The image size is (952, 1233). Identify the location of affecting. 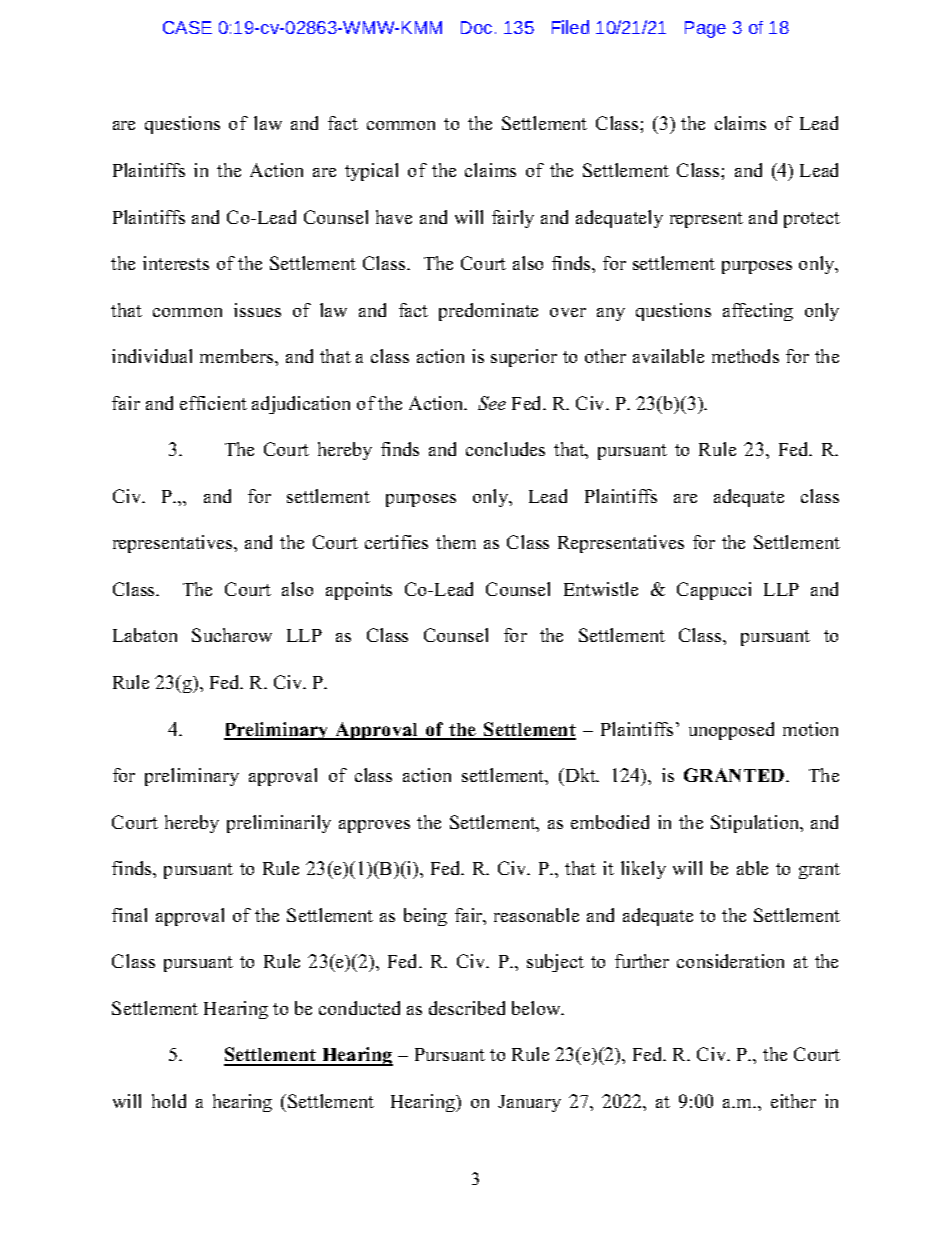
(758, 312).
